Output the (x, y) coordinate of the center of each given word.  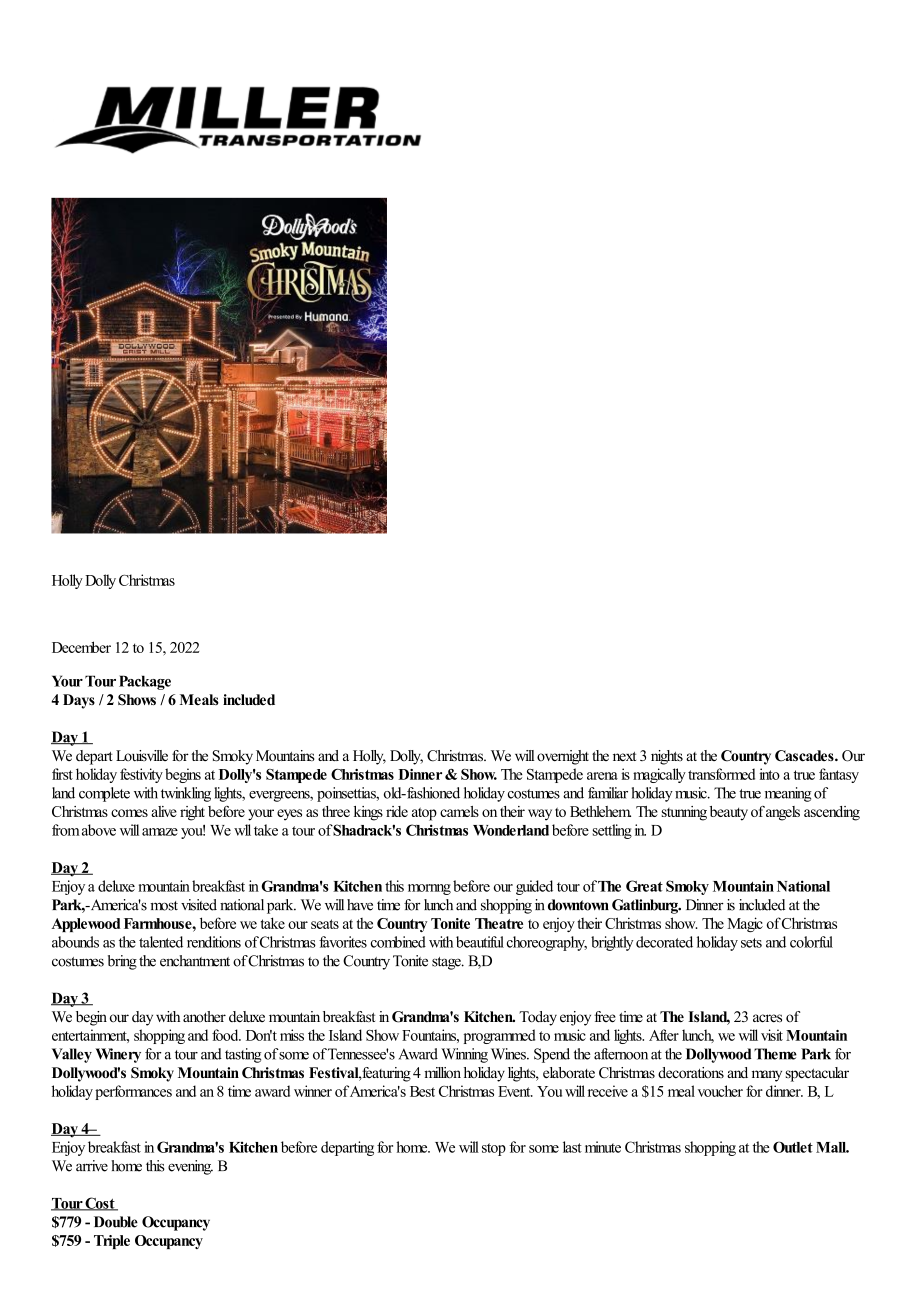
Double (116, 1222)
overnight (563, 757)
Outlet (793, 1147)
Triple (112, 1242)
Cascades (805, 756)
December (81, 647)
